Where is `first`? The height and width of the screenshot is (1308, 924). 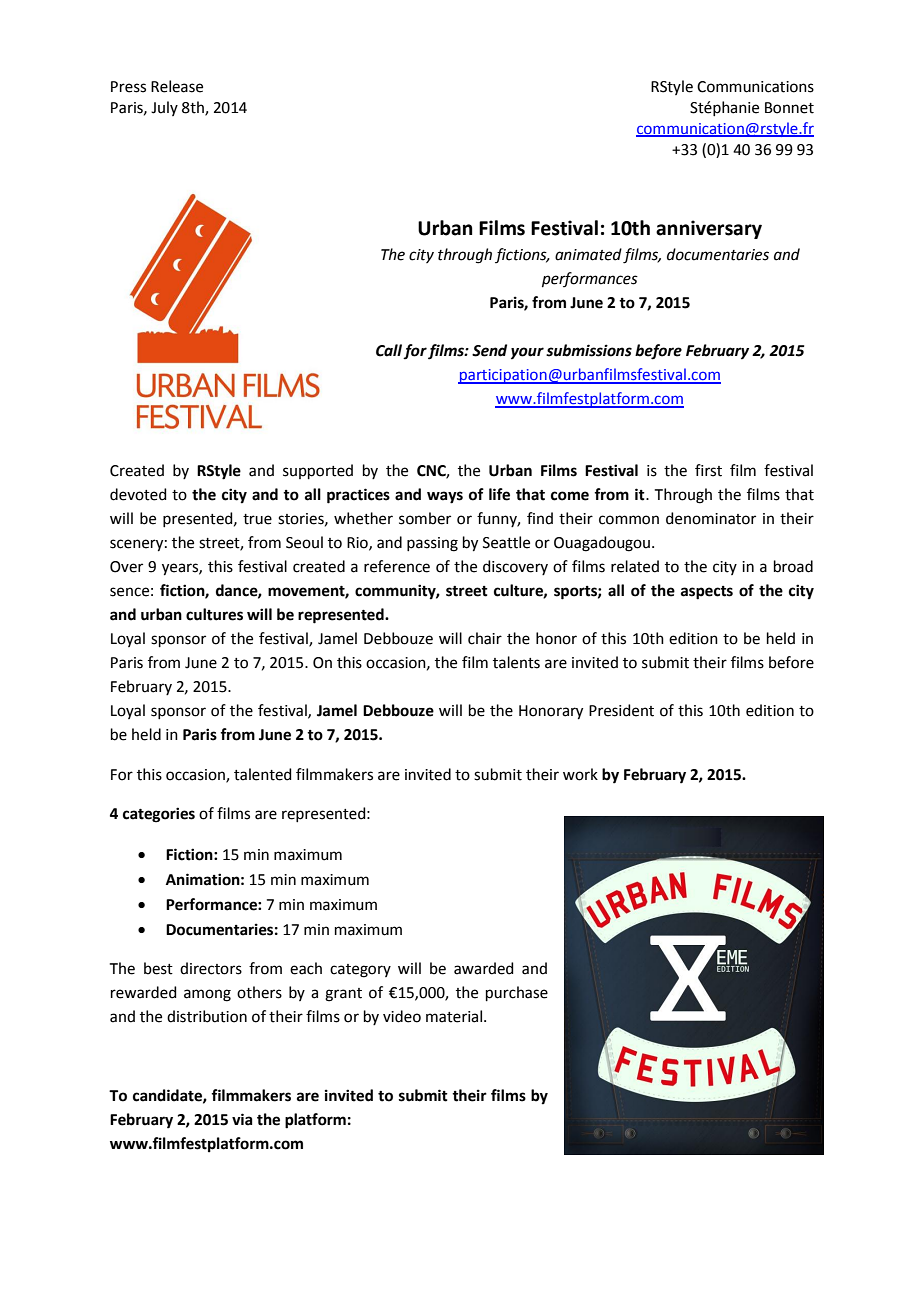 first is located at coordinates (708, 470).
